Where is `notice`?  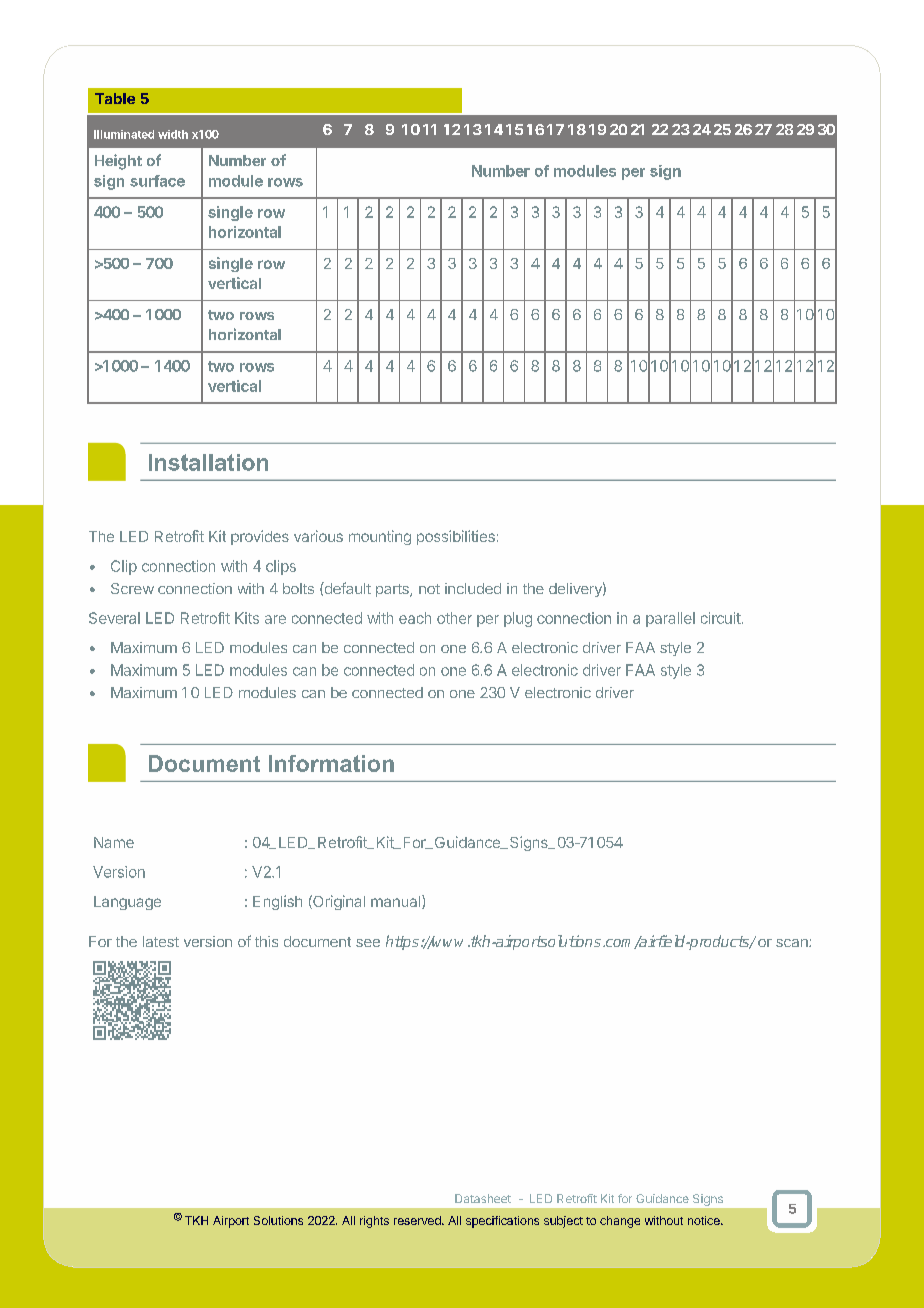
notice is located at coordinates (705, 1220).
